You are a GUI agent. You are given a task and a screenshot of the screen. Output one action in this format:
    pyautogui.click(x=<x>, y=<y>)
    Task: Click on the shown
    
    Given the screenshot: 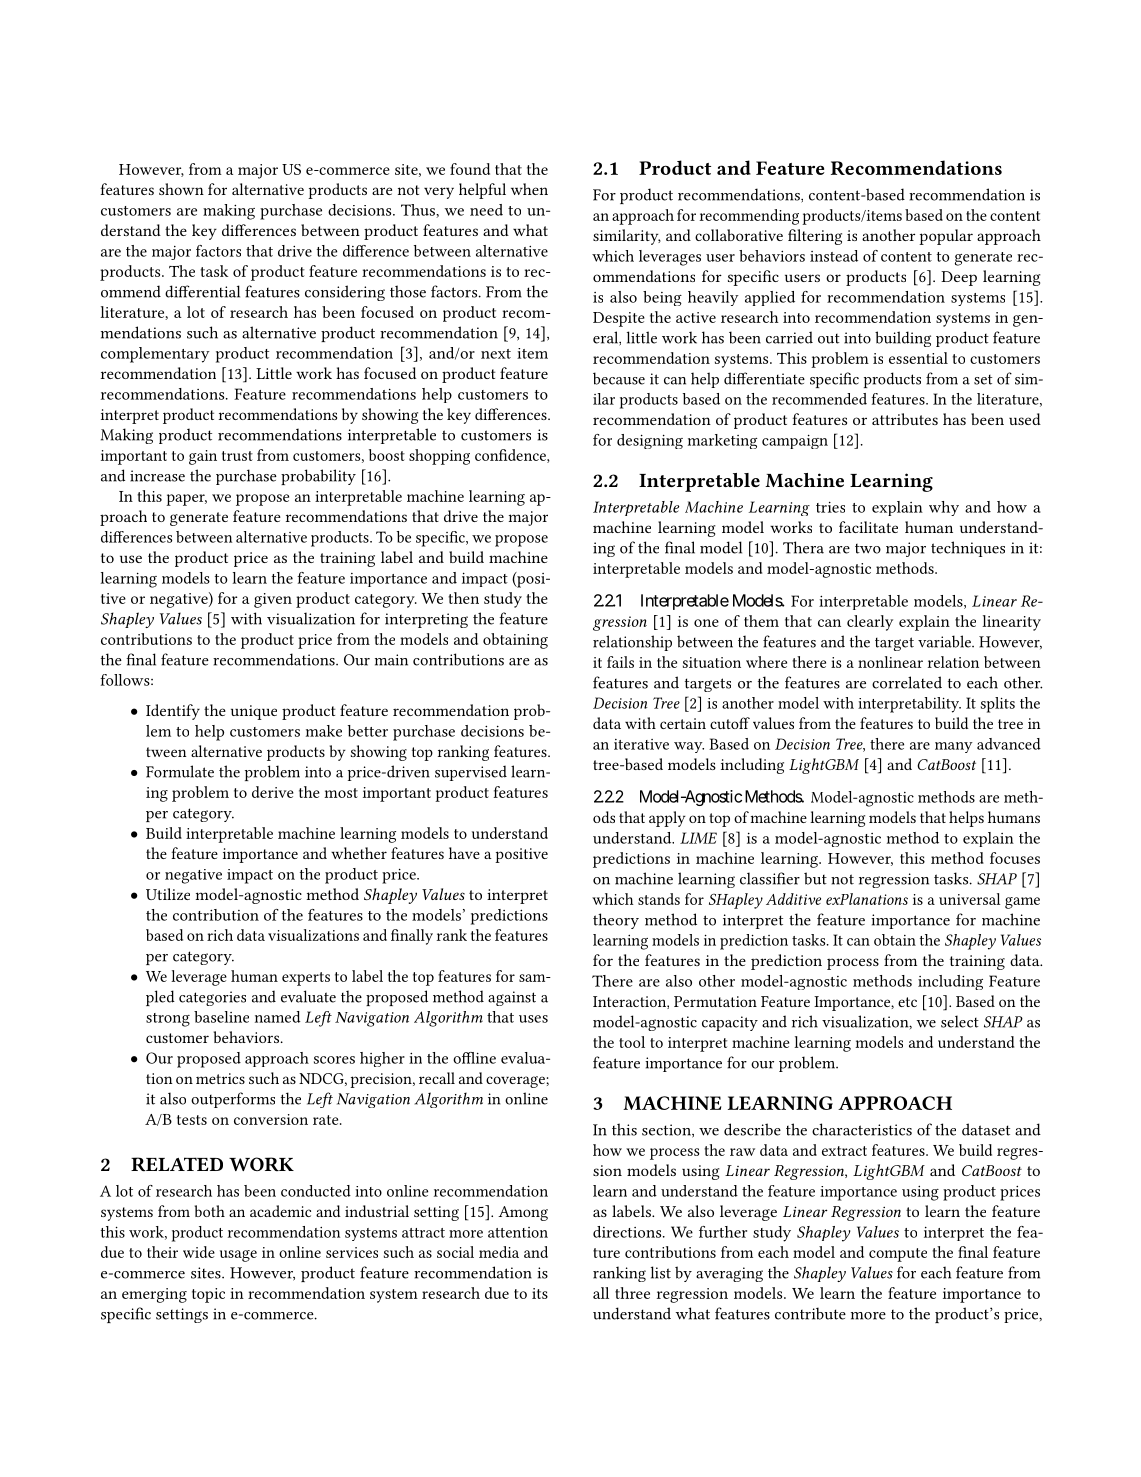 What is the action you would take?
    pyautogui.click(x=181, y=189)
